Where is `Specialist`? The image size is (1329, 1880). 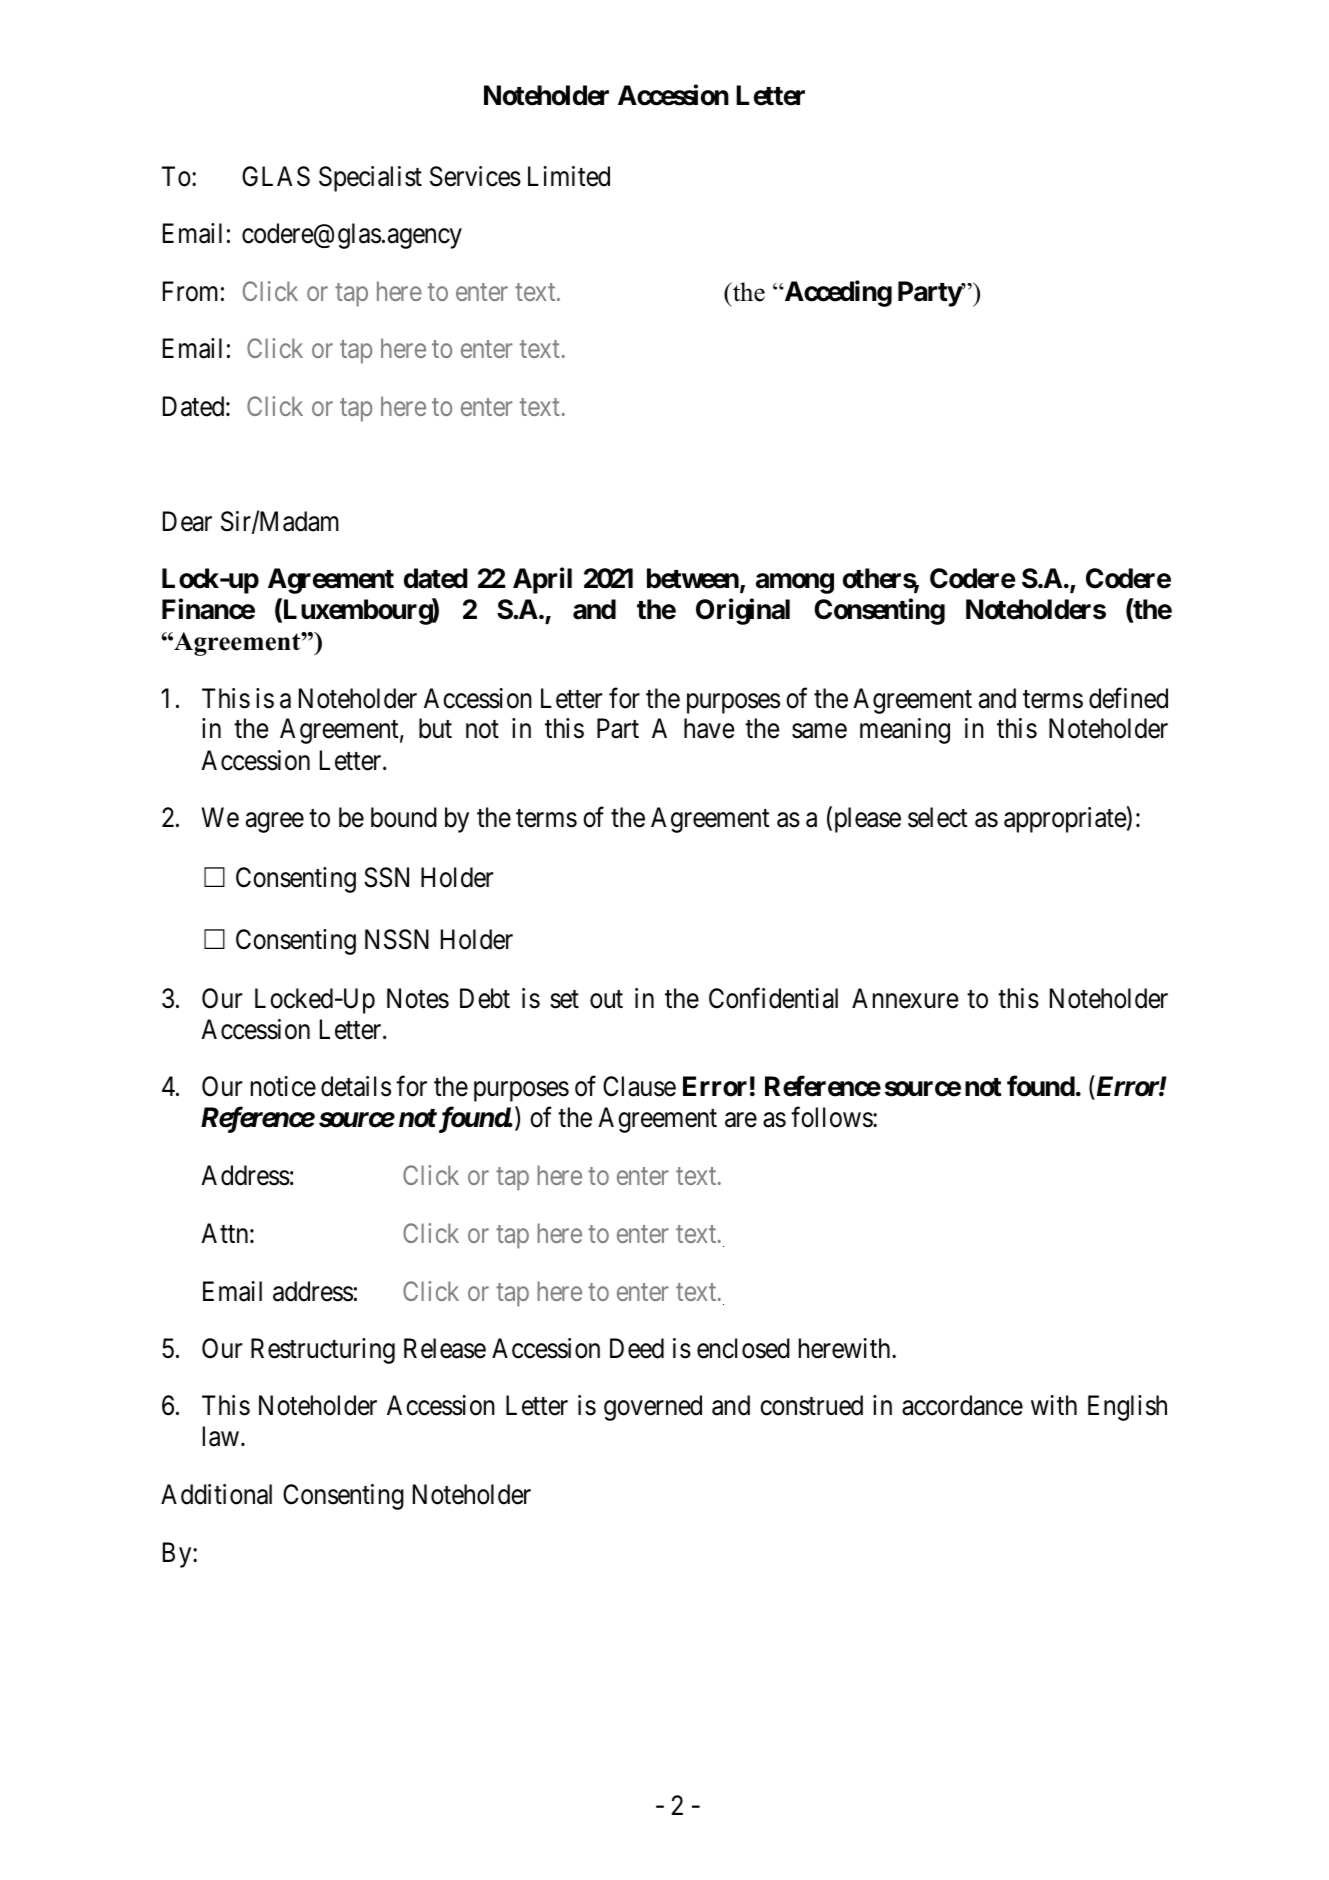 Specialist is located at coordinates (370, 179).
